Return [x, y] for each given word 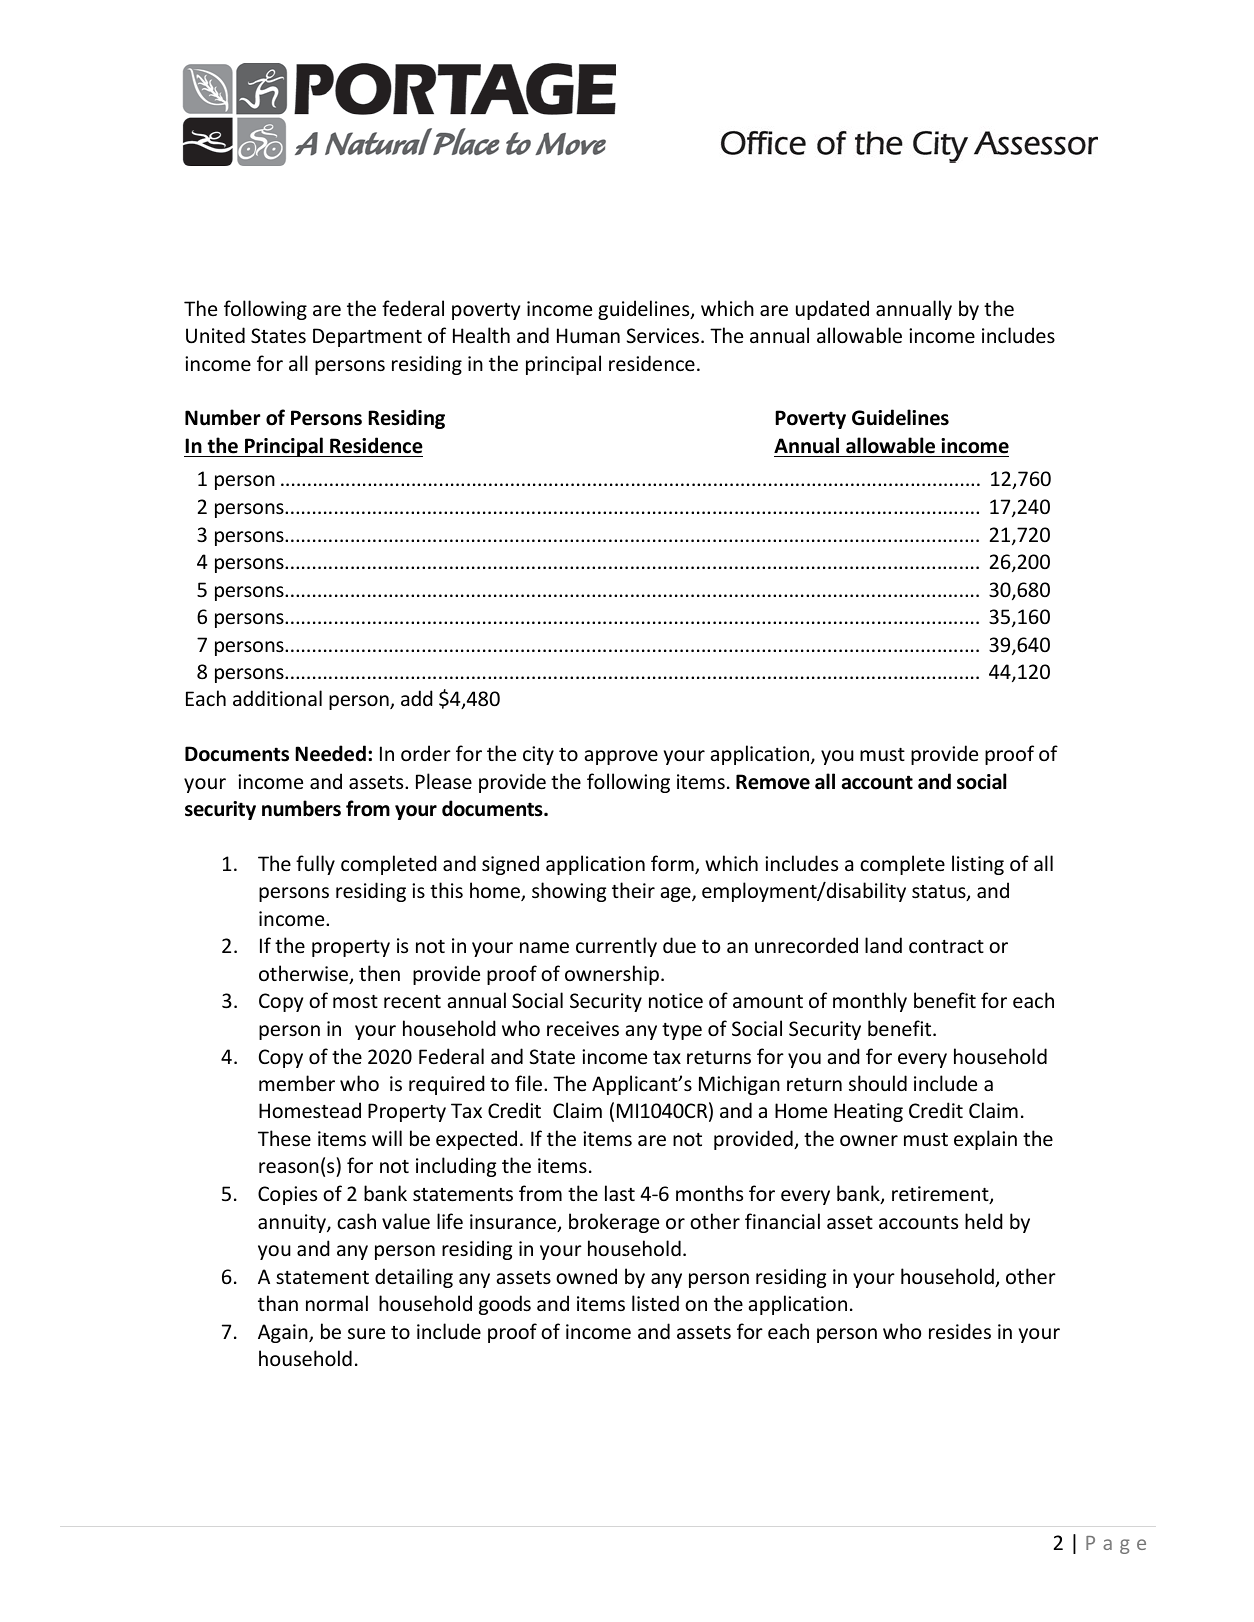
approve [621, 757]
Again [284, 1333]
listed [655, 1303]
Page [1116, 1545]
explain [985, 1140]
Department [367, 337]
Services [664, 336]
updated [832, 310]
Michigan [739, 1085]
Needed [330, 753]
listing [978, 865]
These [284, 1138]
